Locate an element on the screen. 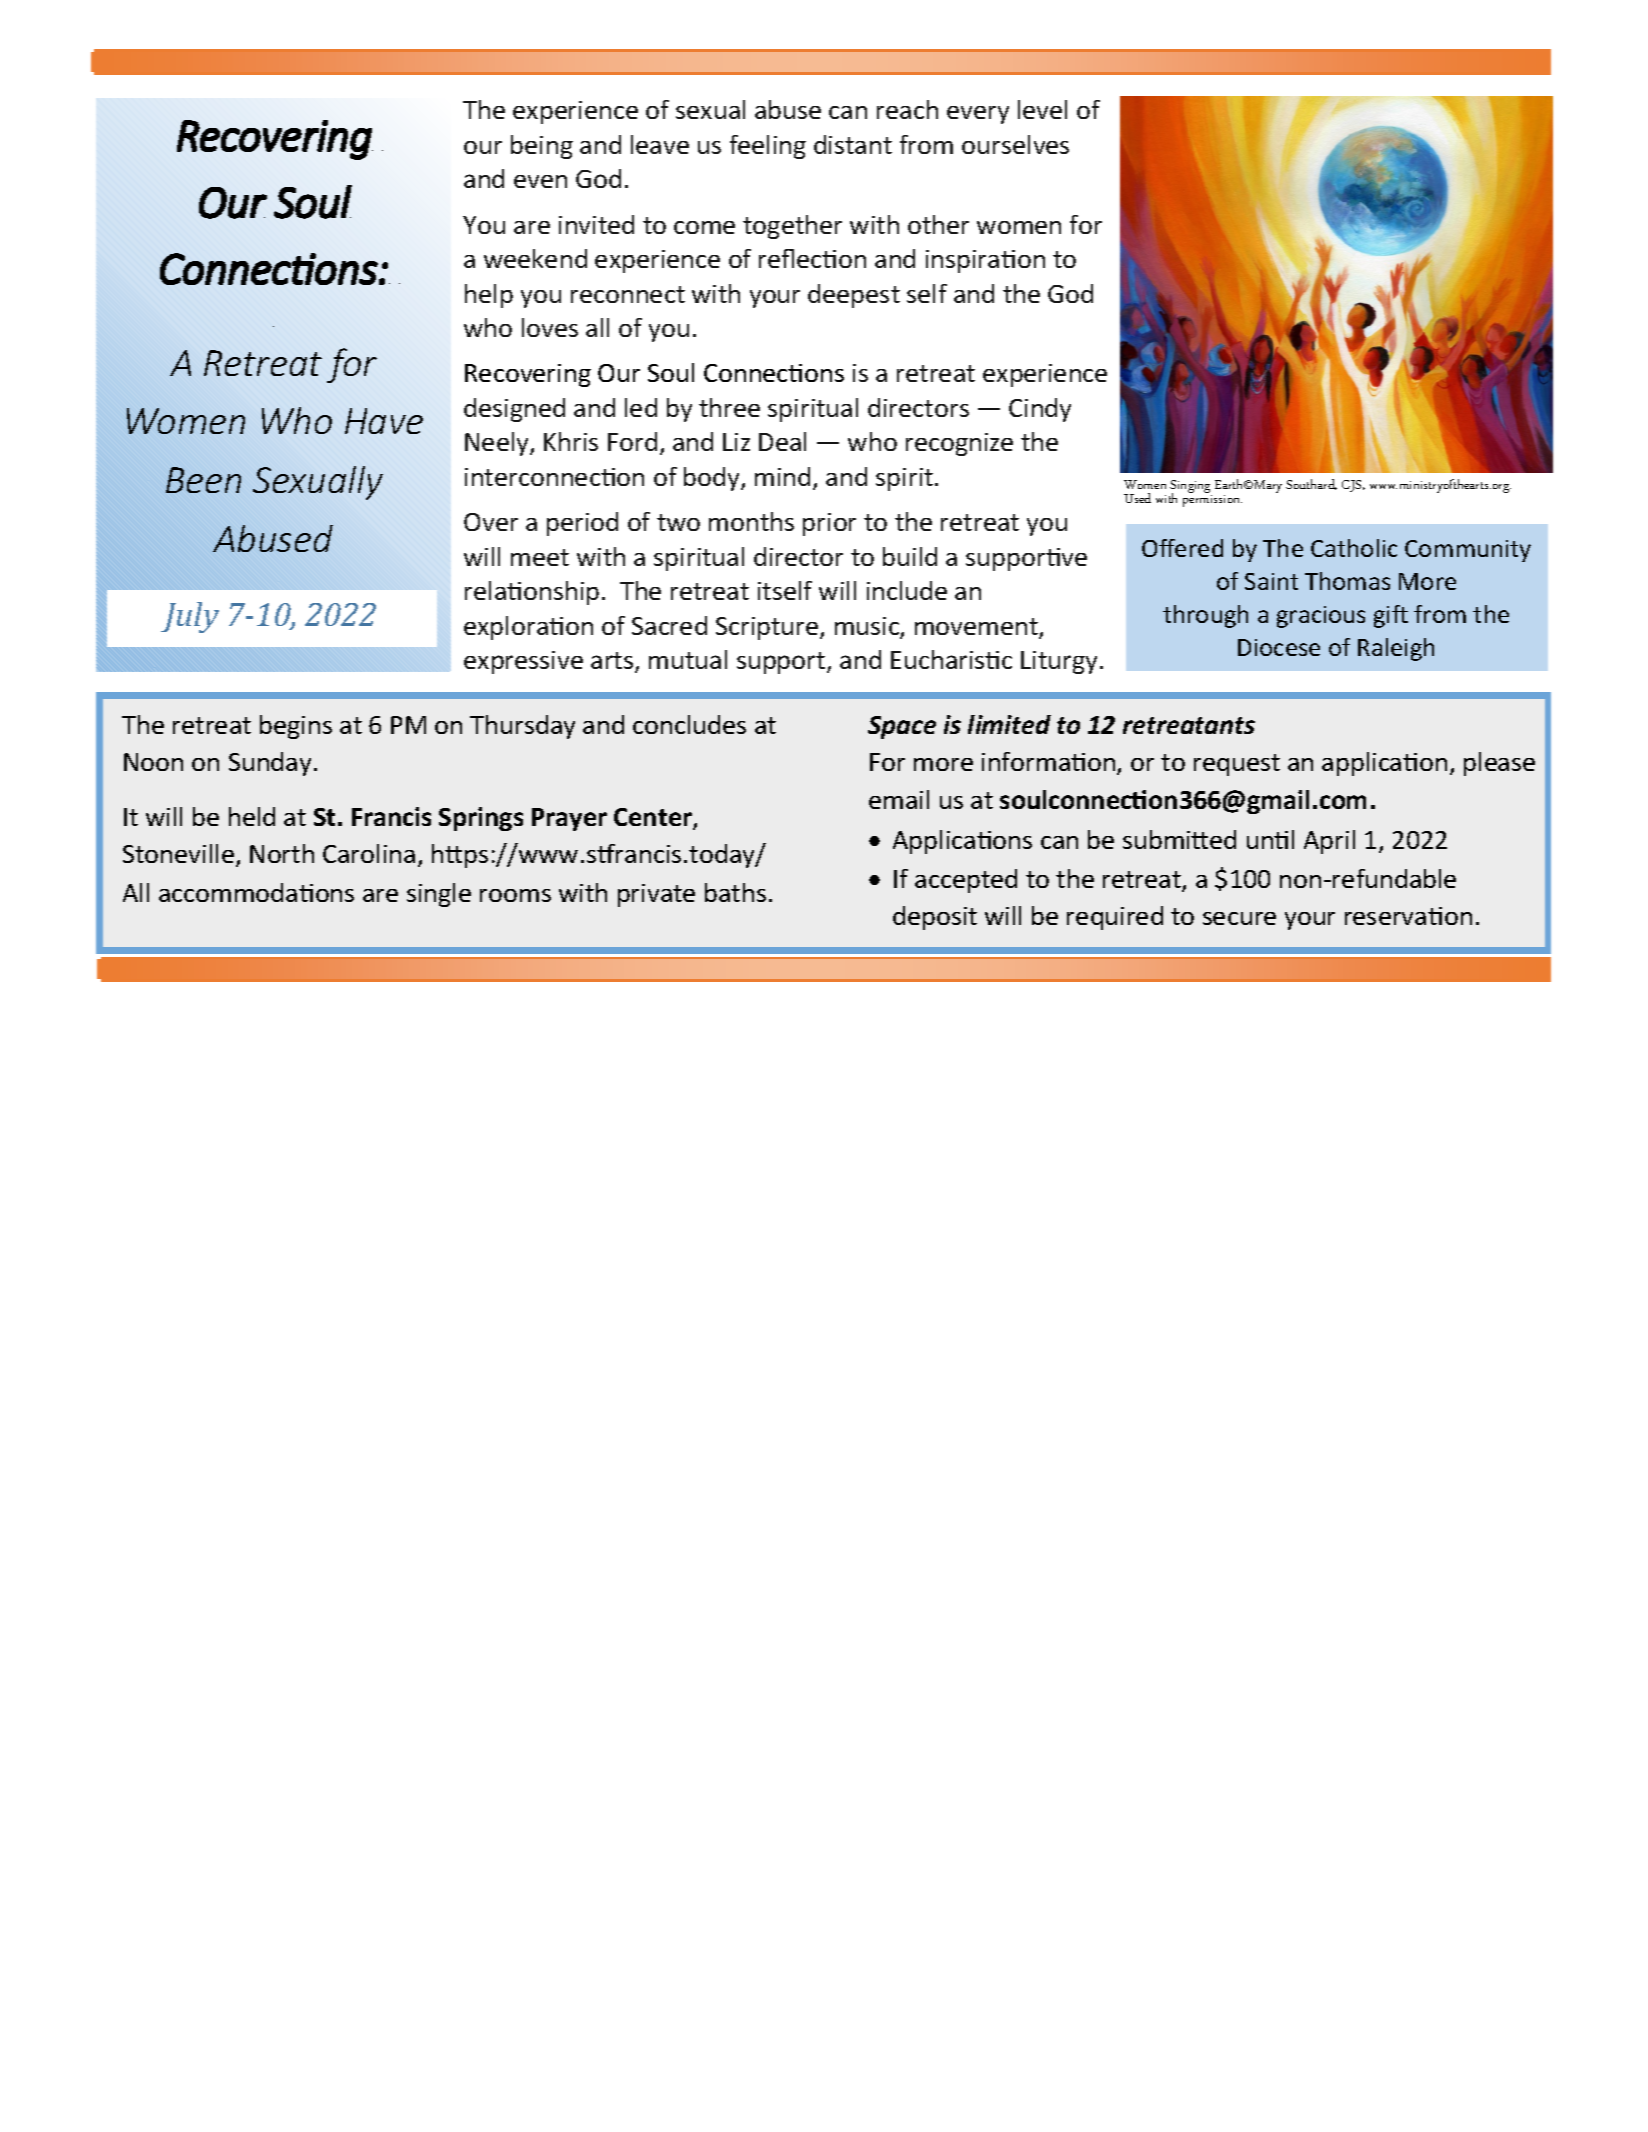  level is located at coordinates (1042, 109).
